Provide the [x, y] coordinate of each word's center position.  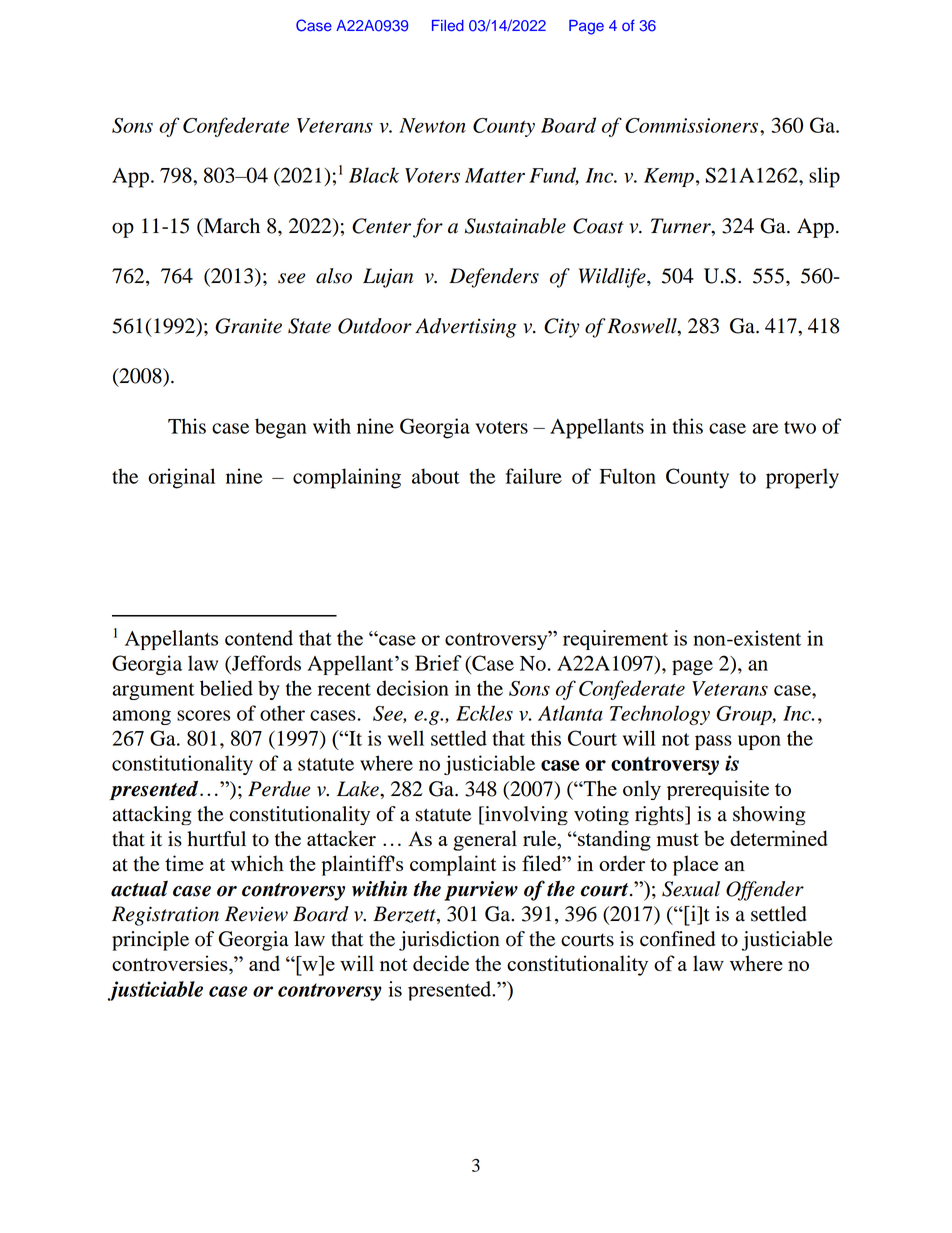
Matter [495, 175]
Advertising [466, 328]
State [309, 326]
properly [802, 478]
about [436, 476]
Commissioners [693, 125]
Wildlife [613, 278]
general [485, 840]
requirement [615, 640]
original [181, 478]
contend [259, 638]
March [230, 226]
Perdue [279, 789]
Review [256, 914]
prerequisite [718, 790]
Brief [438, 663]
